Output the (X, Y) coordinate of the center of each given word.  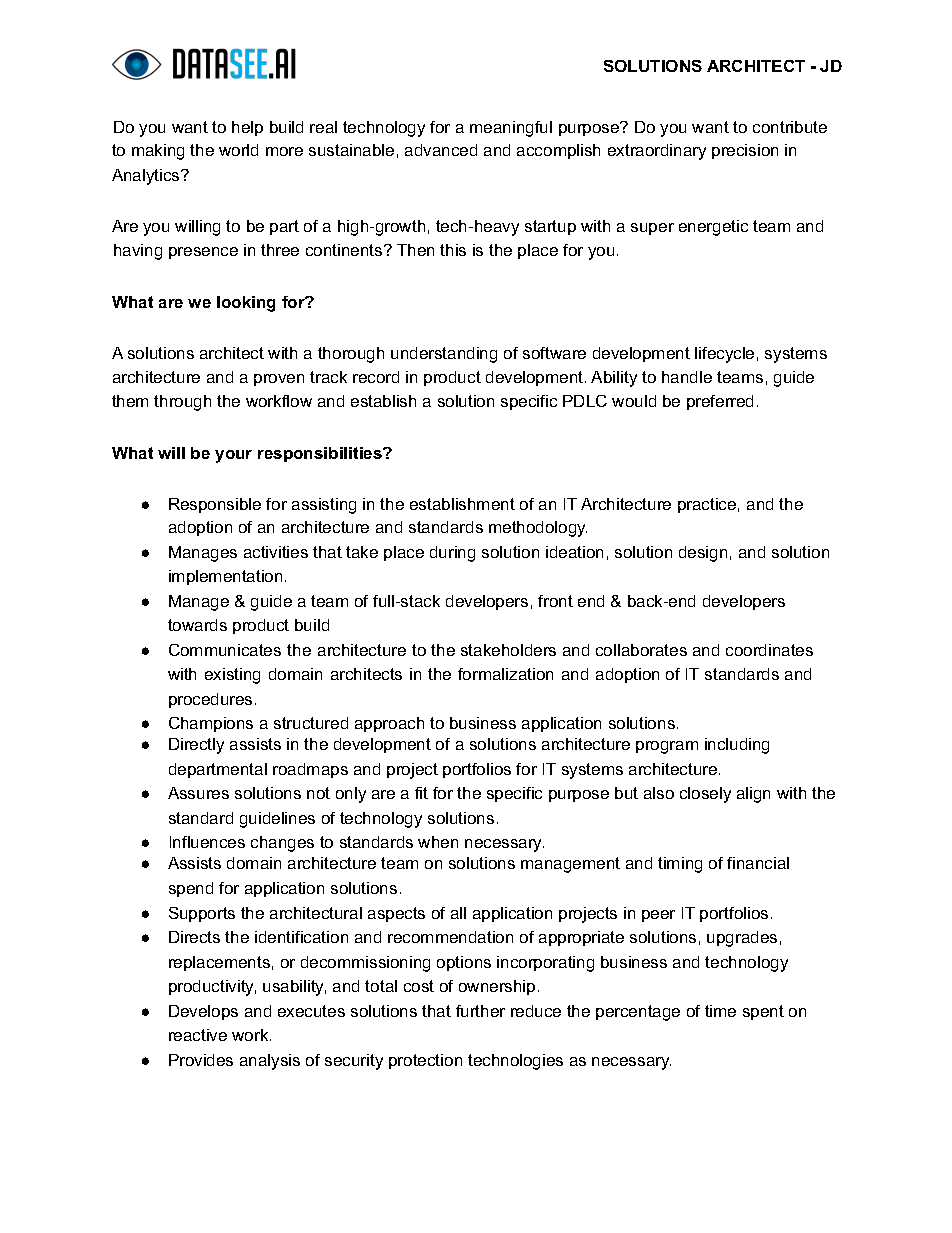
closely (705, 795)
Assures (198, 793)
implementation (225, 577)
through (182, 403)
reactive (198, 1035)
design (703, 554)
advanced (441, 150)
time (720, 1011)
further (480, 1011)
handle (687, 377)
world (238, 150)
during (452, 554)
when (438, 842)
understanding (444, 355)
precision (745, 151)
